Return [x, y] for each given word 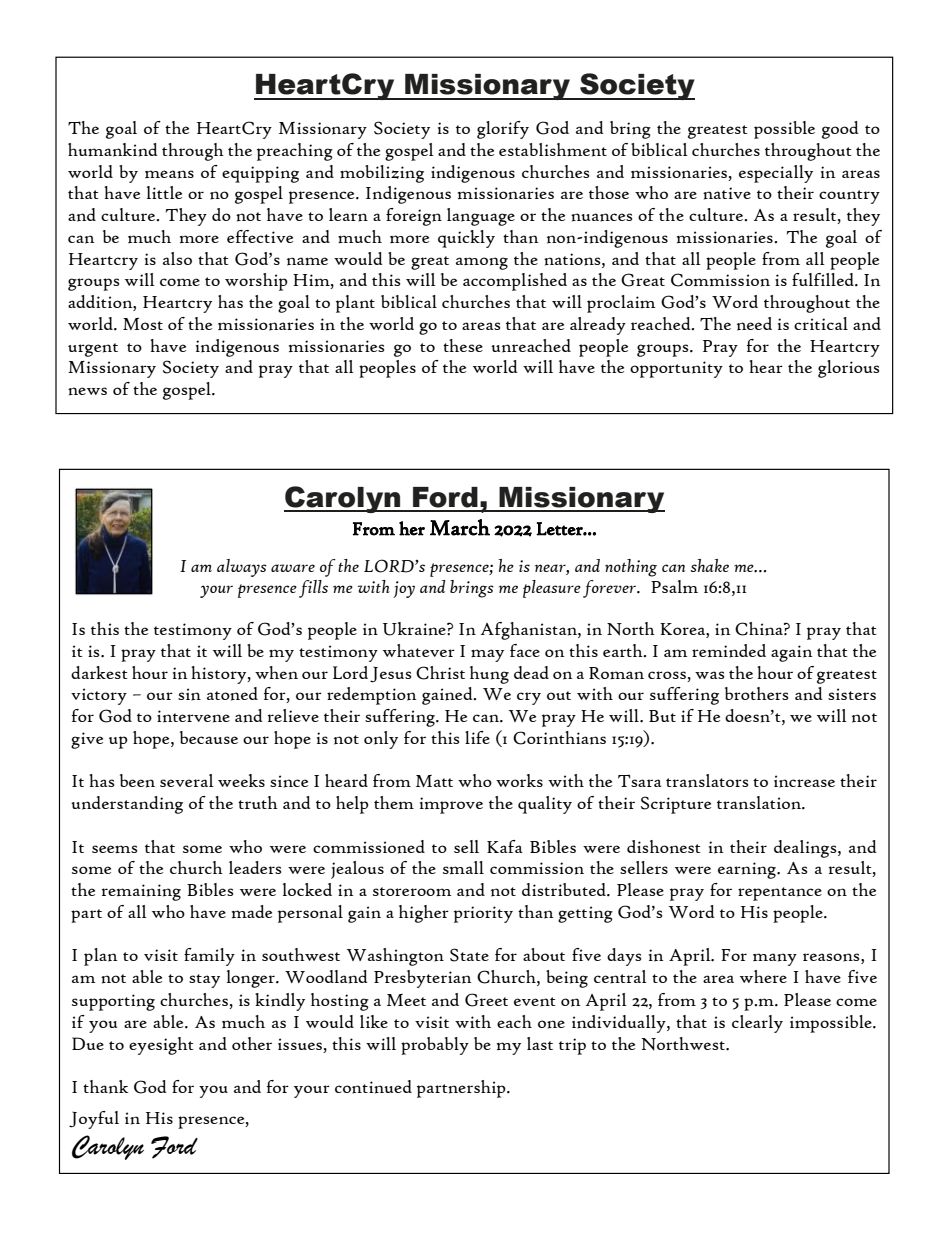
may [487, 655]
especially [776, 174]
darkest [99, 672]
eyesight [161, 1046]
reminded [729, 651]
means [169, 174]
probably [435, 1046]
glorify [503, 130]
